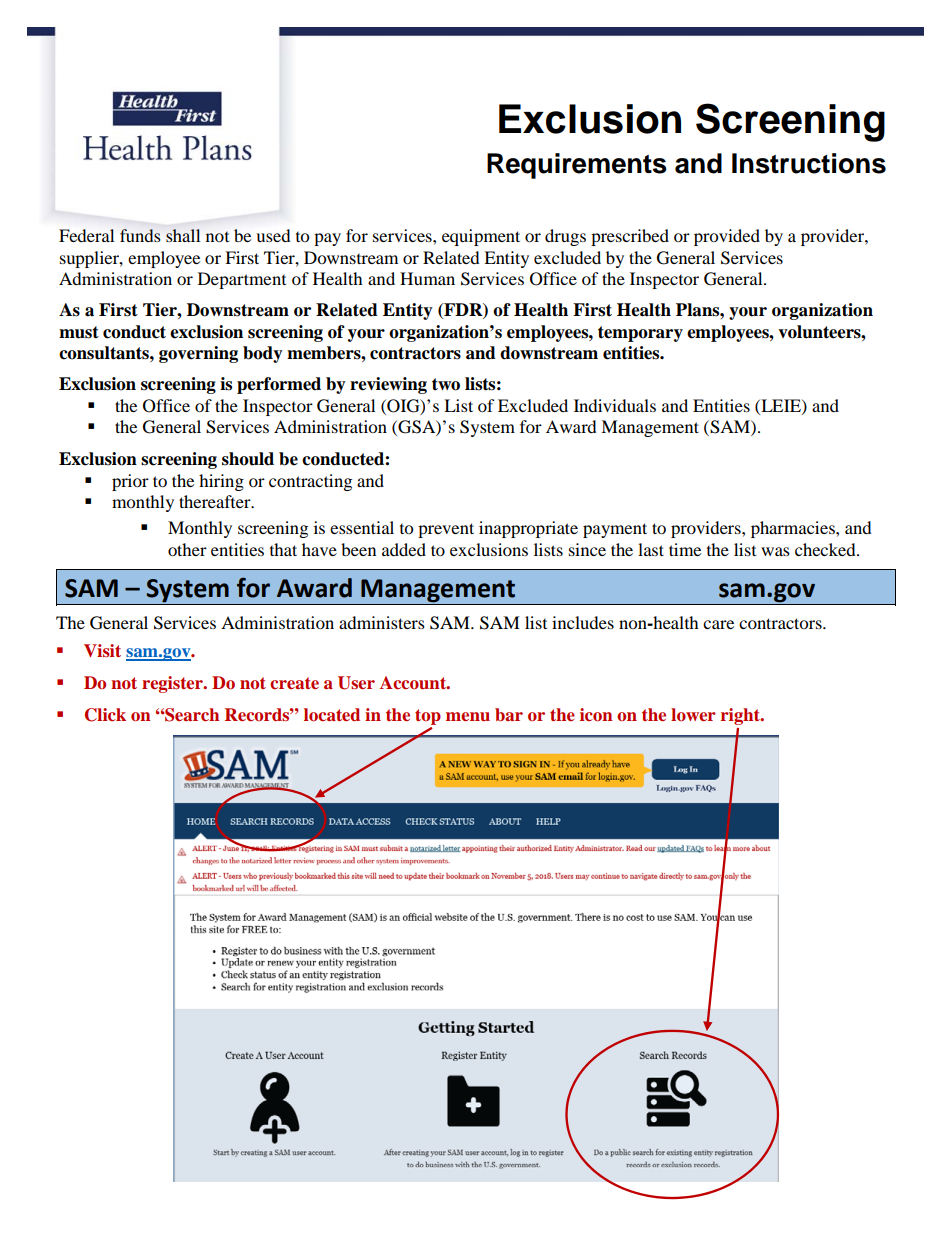 The image size is (952, 1233). What do you see at coordinates (446, 384) in the page?
I see `two` at bounding box center [446, 384].
